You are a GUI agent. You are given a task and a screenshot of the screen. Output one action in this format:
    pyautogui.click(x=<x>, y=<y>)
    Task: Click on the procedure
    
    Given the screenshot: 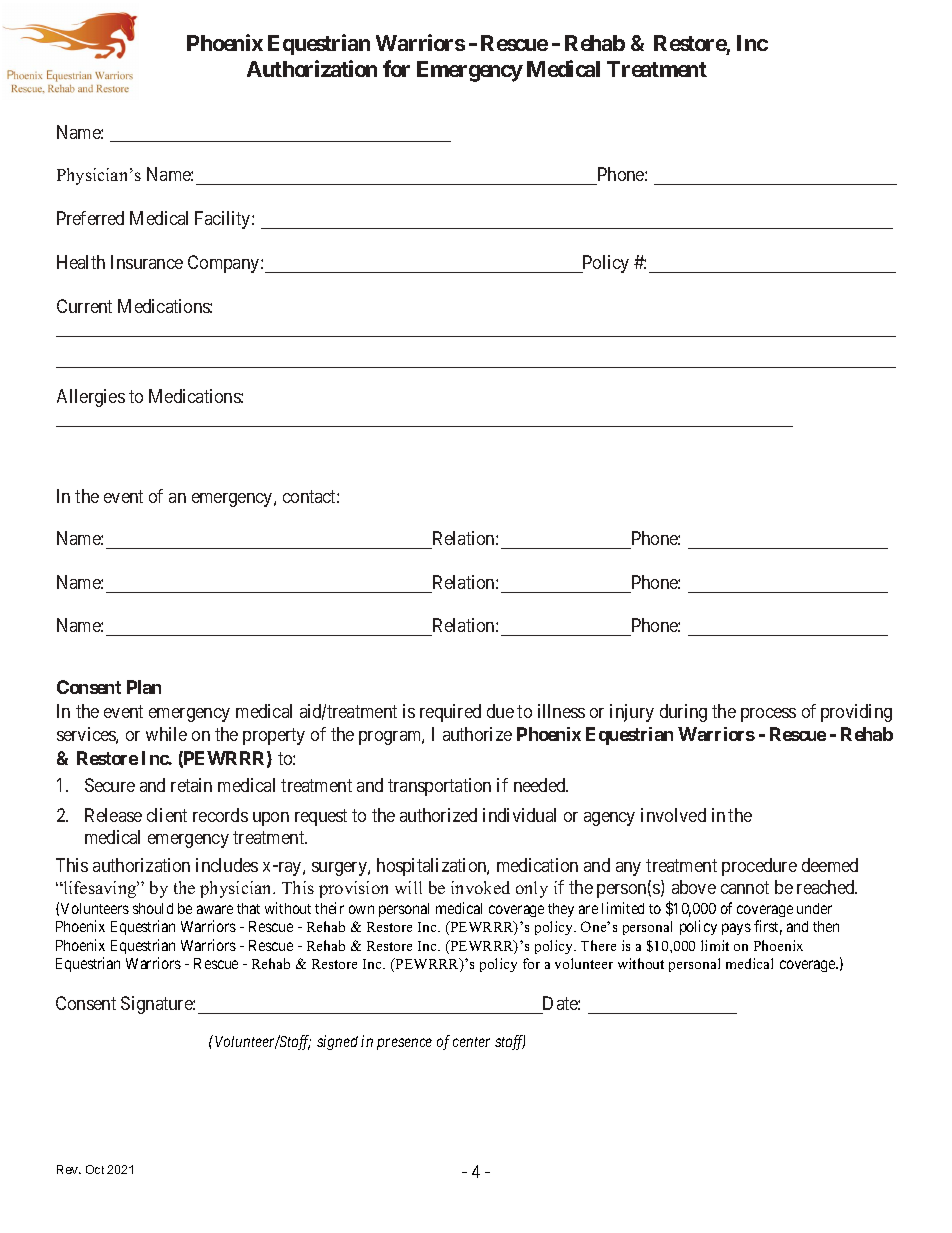 What is the action you would take?
    pyautogui.click(x=759, y=867)
